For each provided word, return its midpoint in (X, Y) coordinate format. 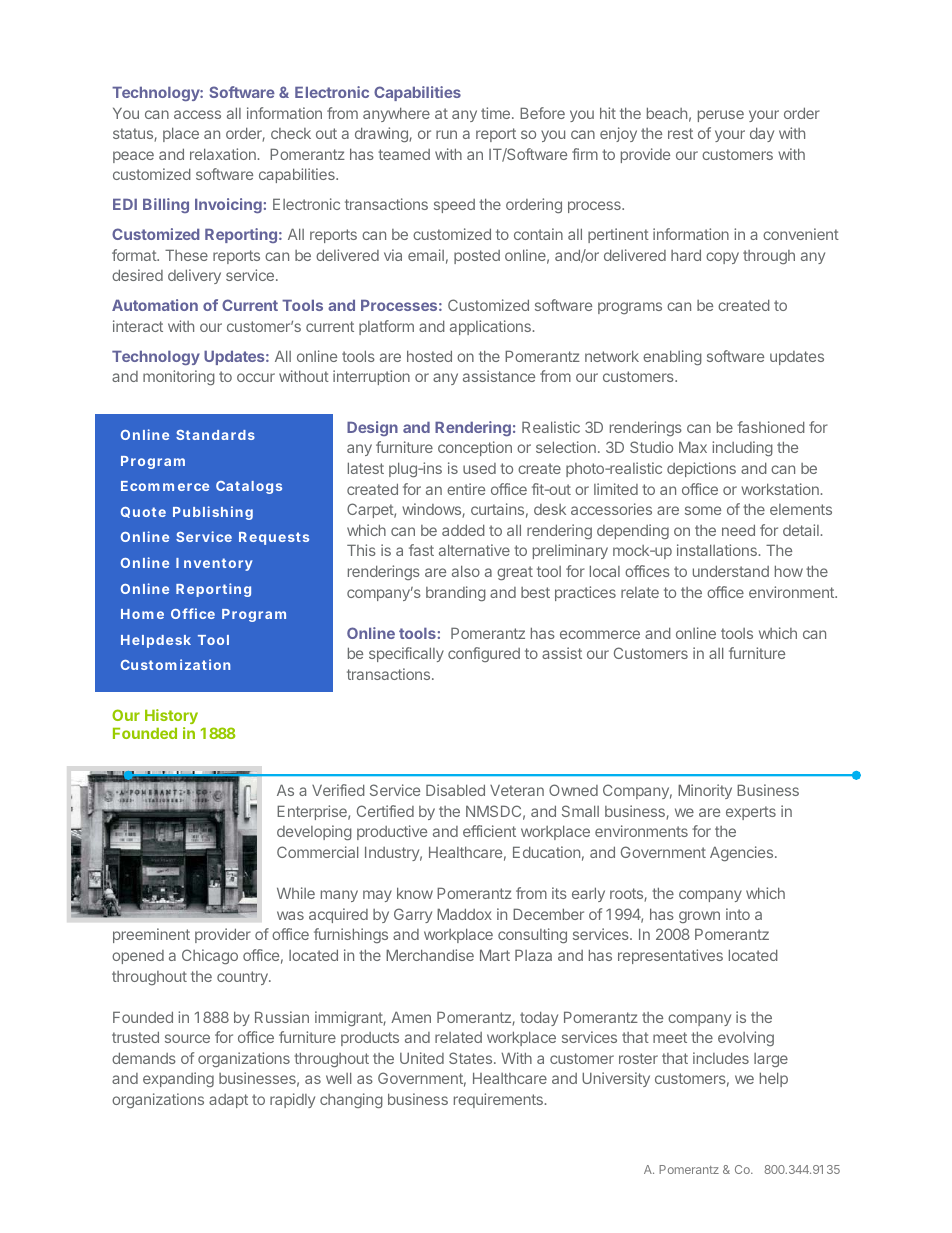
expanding (178, 1079)
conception (475, 448)
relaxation (223, 154)
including (742, 448)
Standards (215, 435)
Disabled (455, 790)
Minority (705, 791)
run (446, 134)
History (171, 716)
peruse (721, 116)
